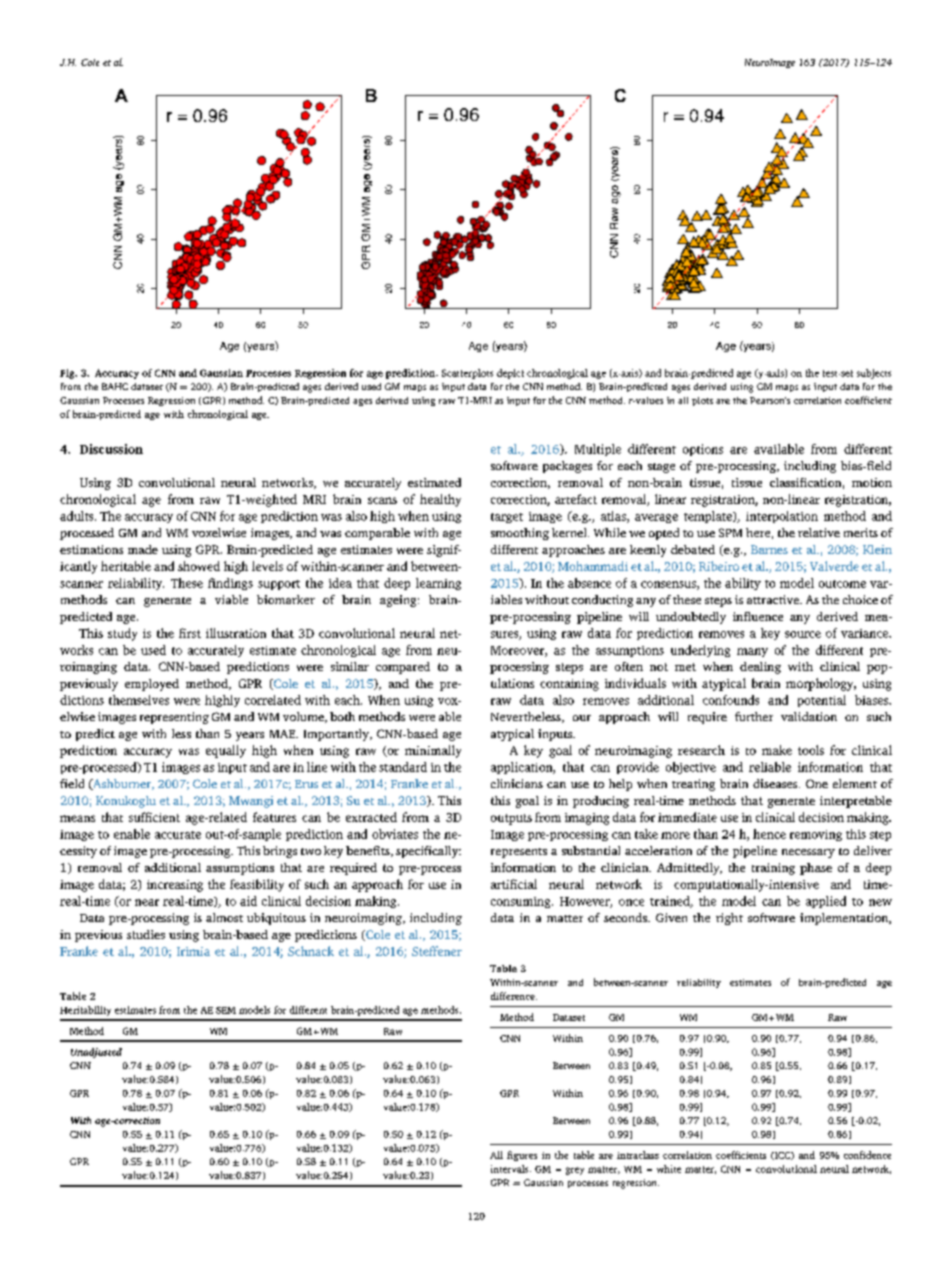 Image resolution: width=952 pixels, height=1270 pixels. I want to click on equally, so click(226, 751).
